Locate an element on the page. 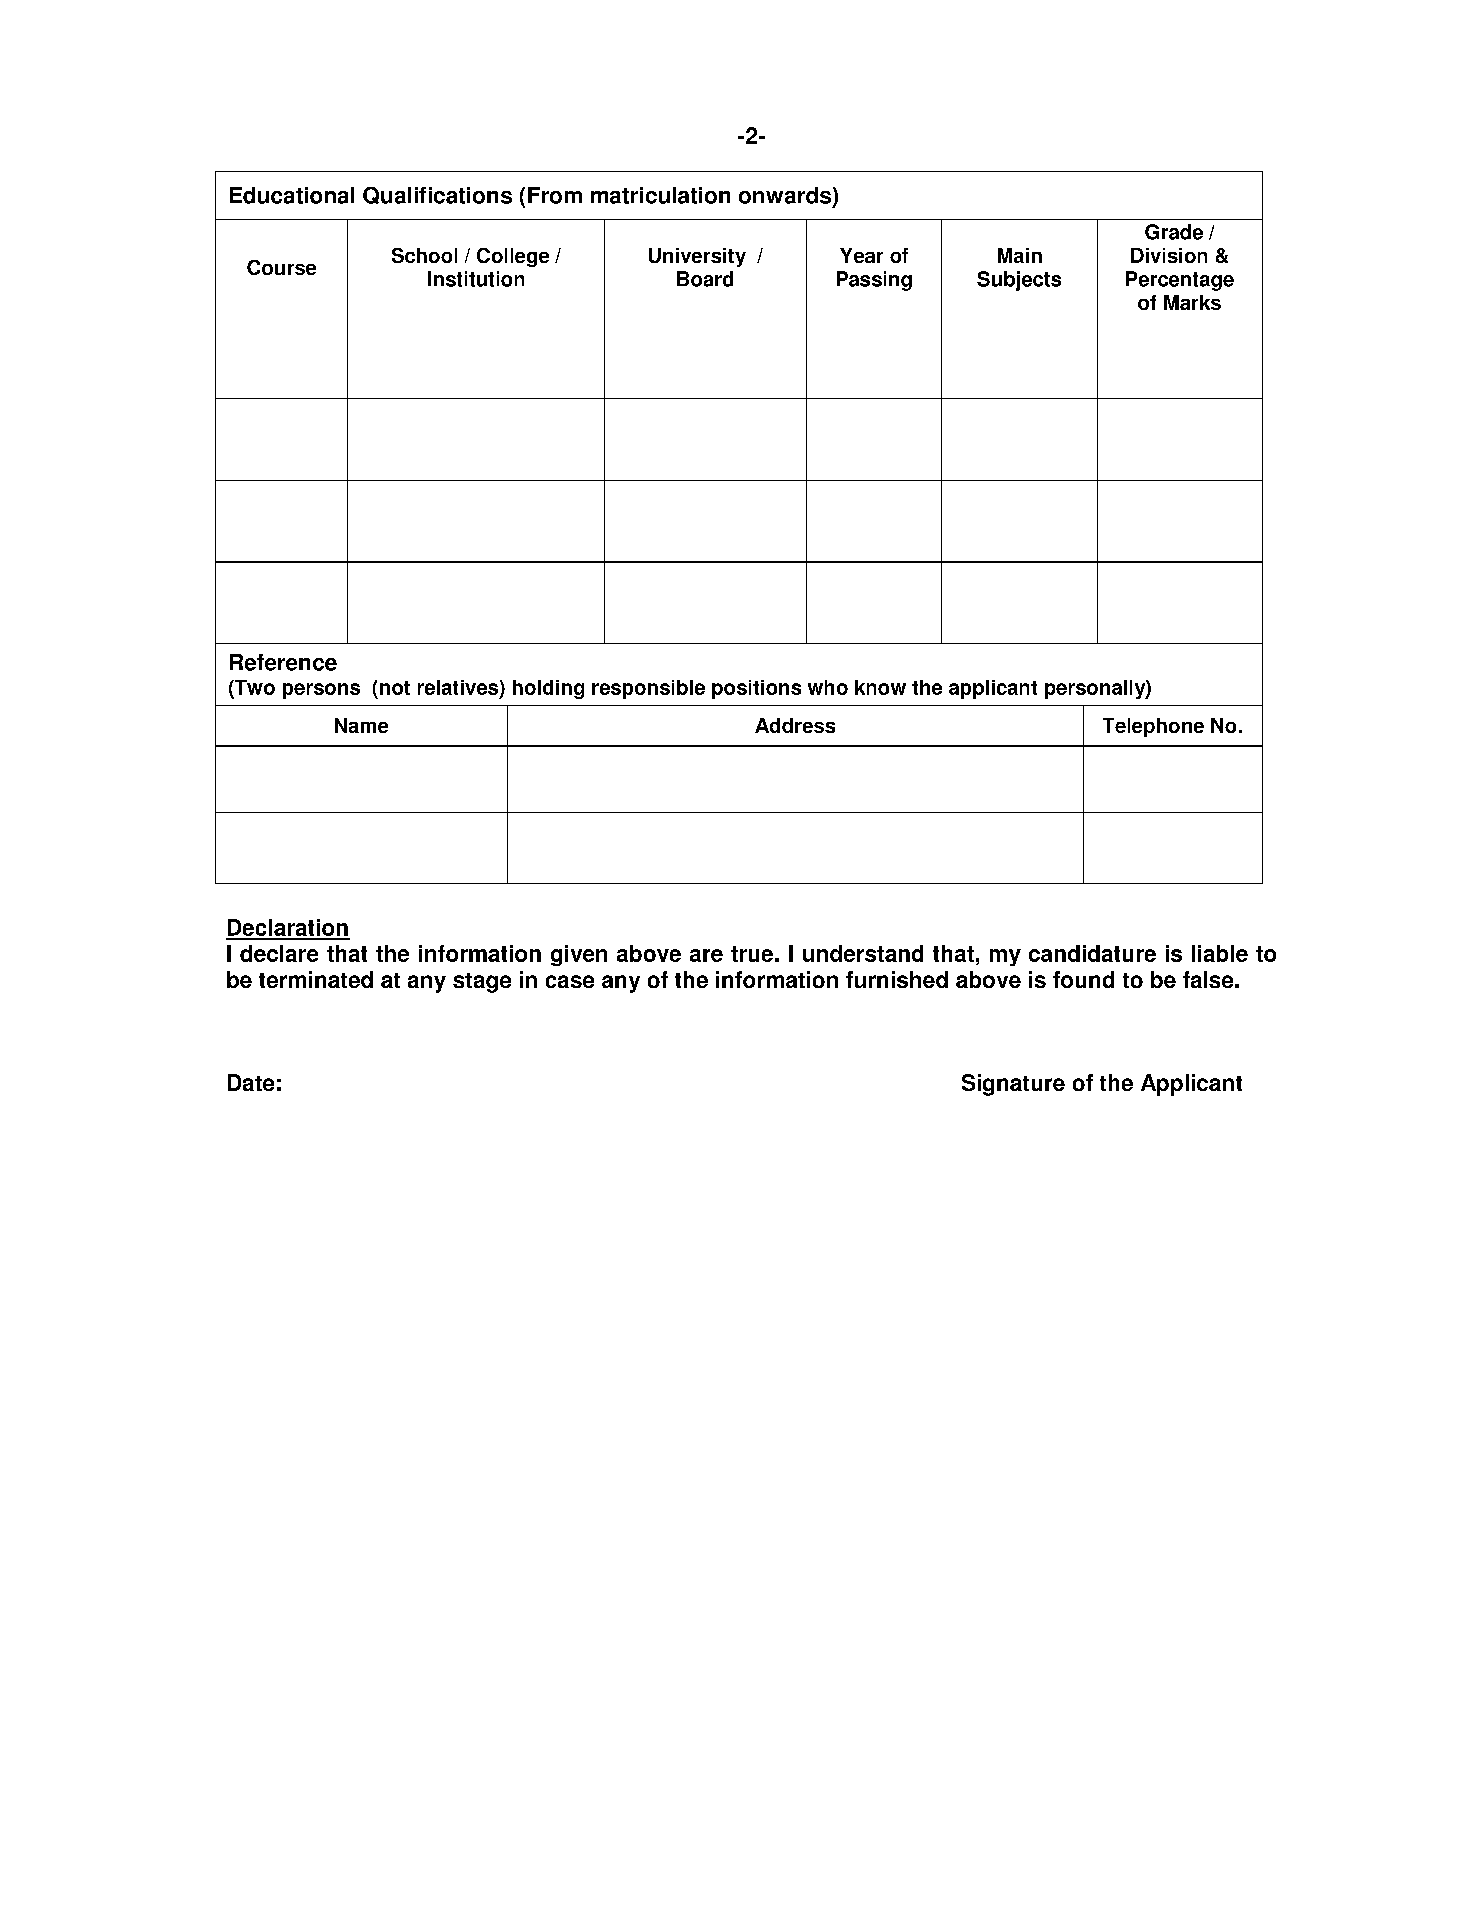  Qualifications is located at coordinates (437, 195).
